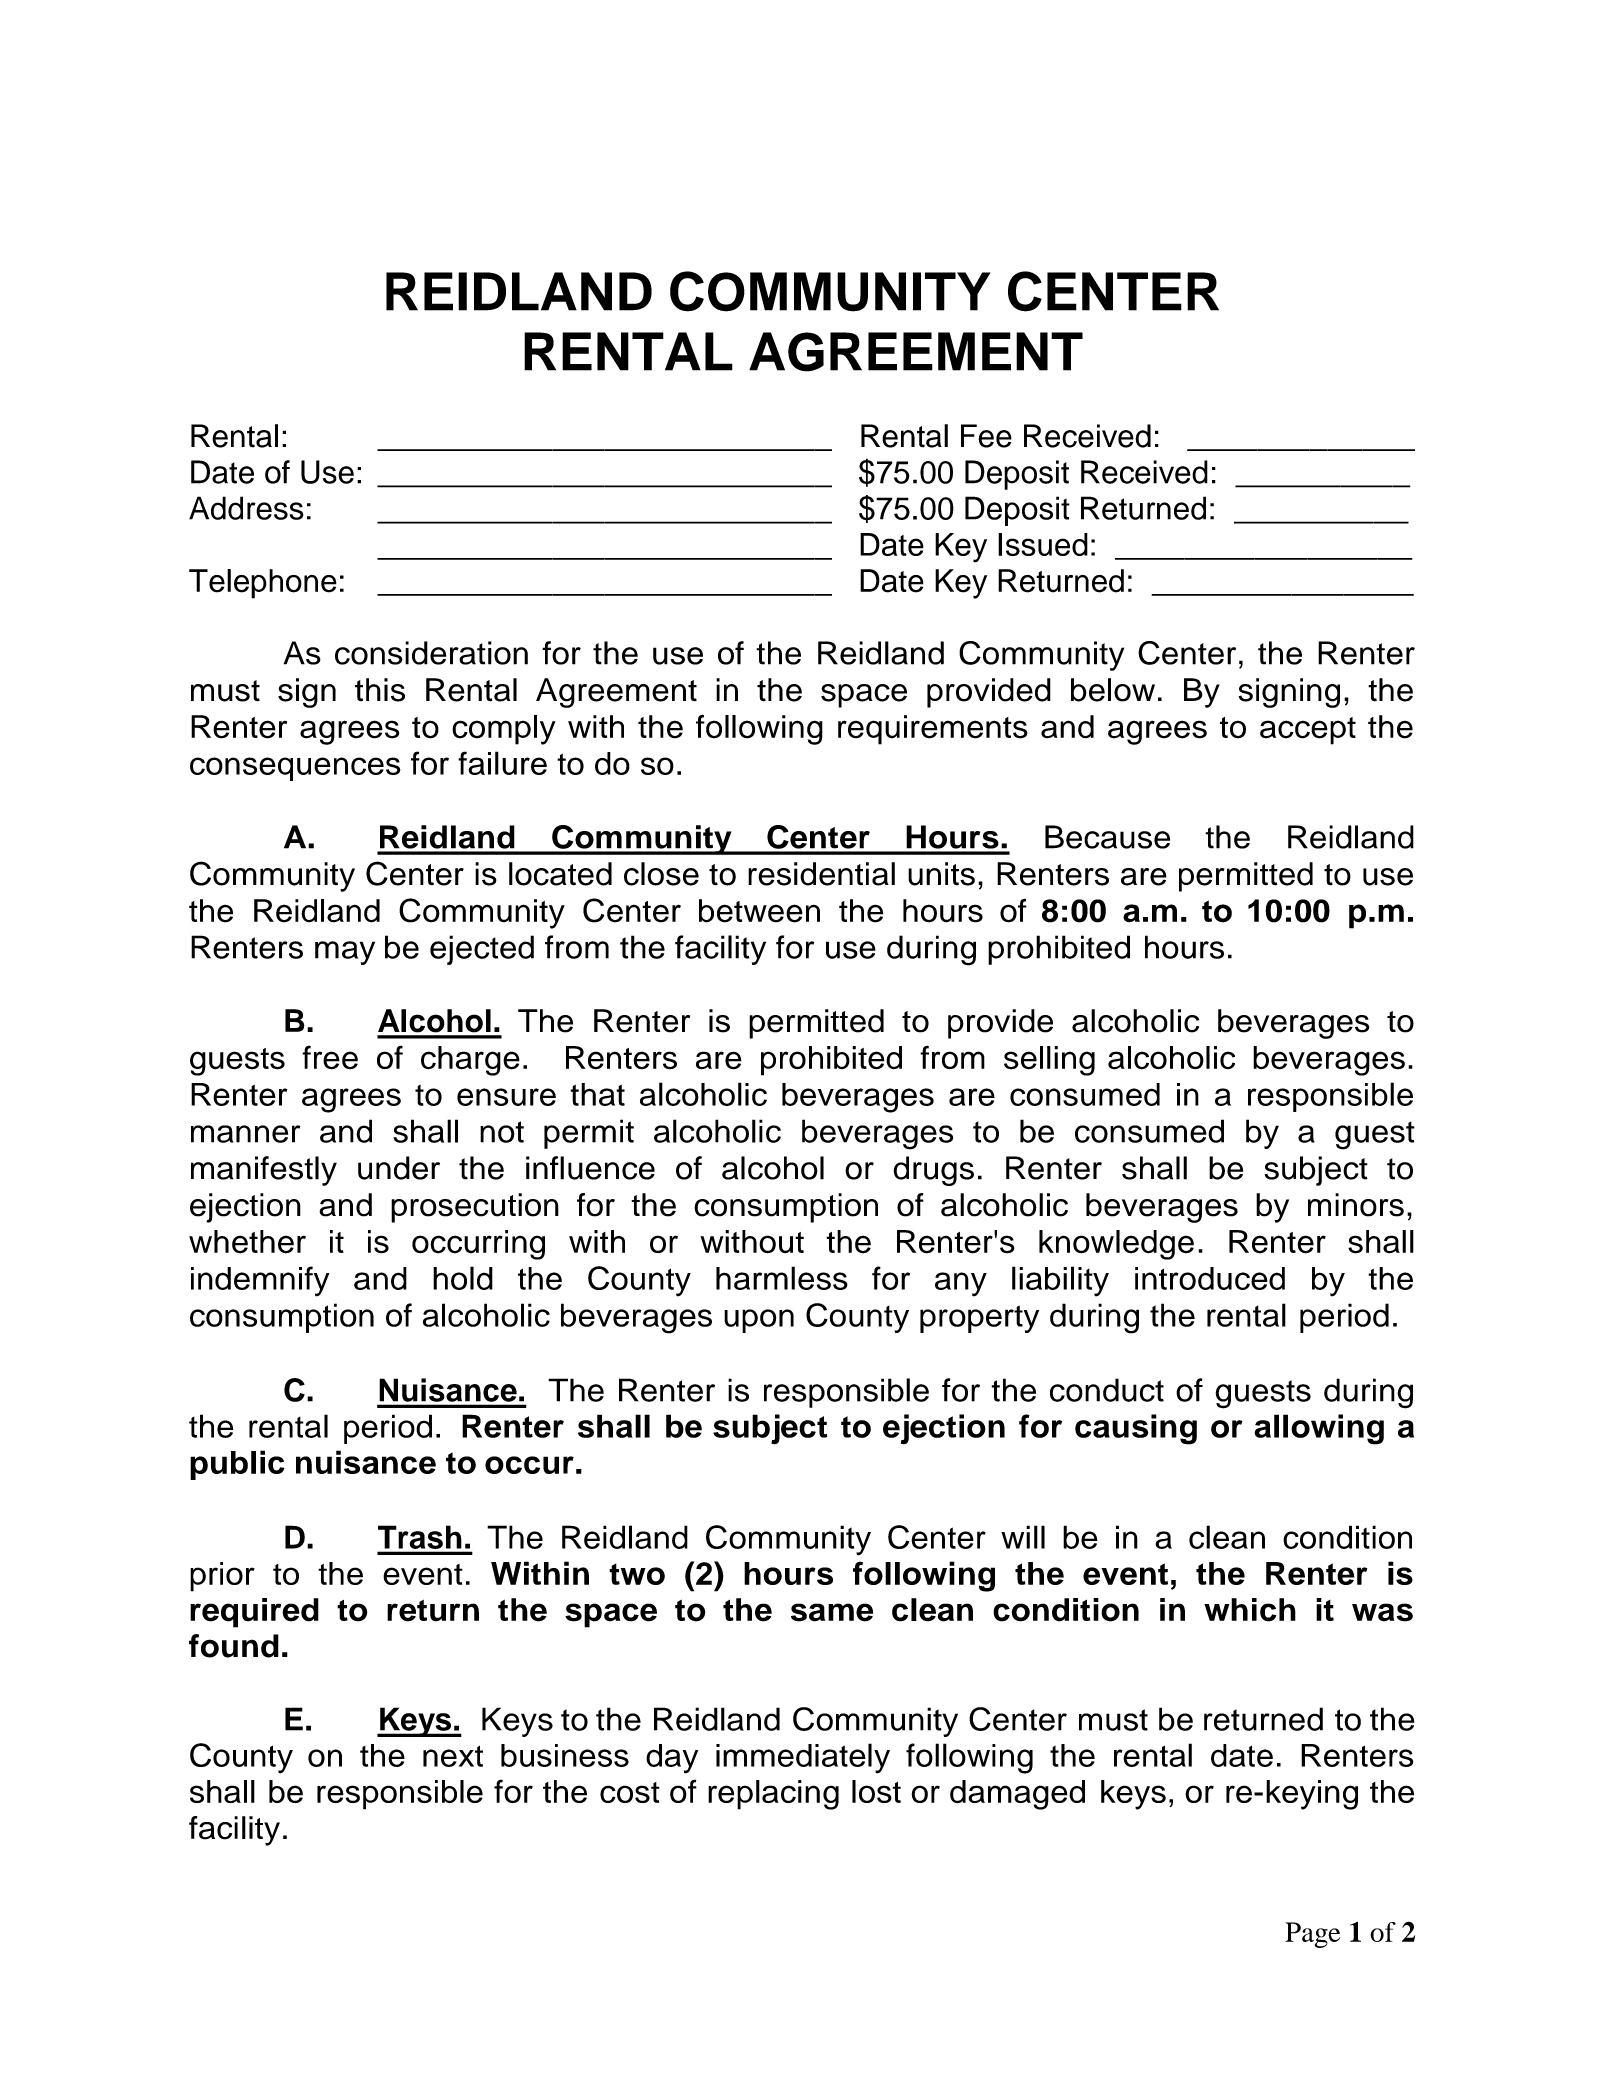 The image size is (1604, 2076). I want to click on under, so click(399, 1168).
